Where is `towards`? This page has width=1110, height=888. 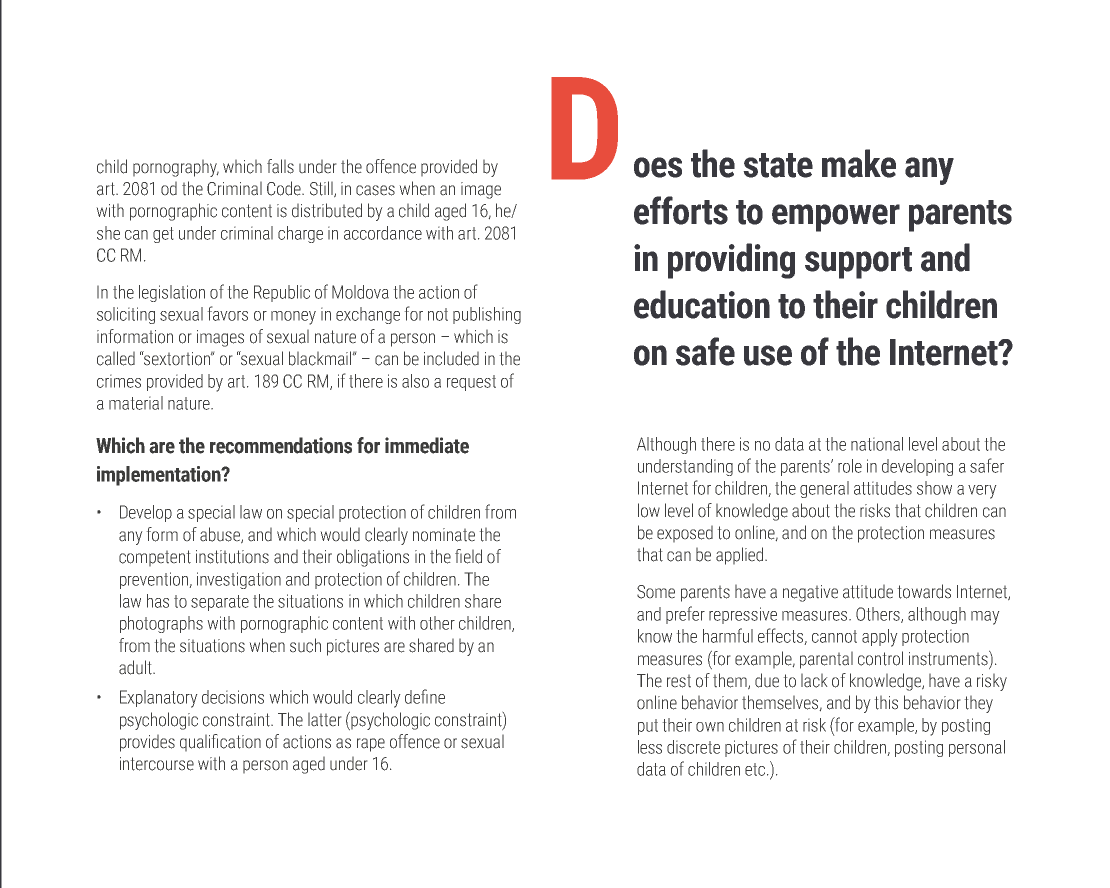 towards is located at coordinates (924, 591).
